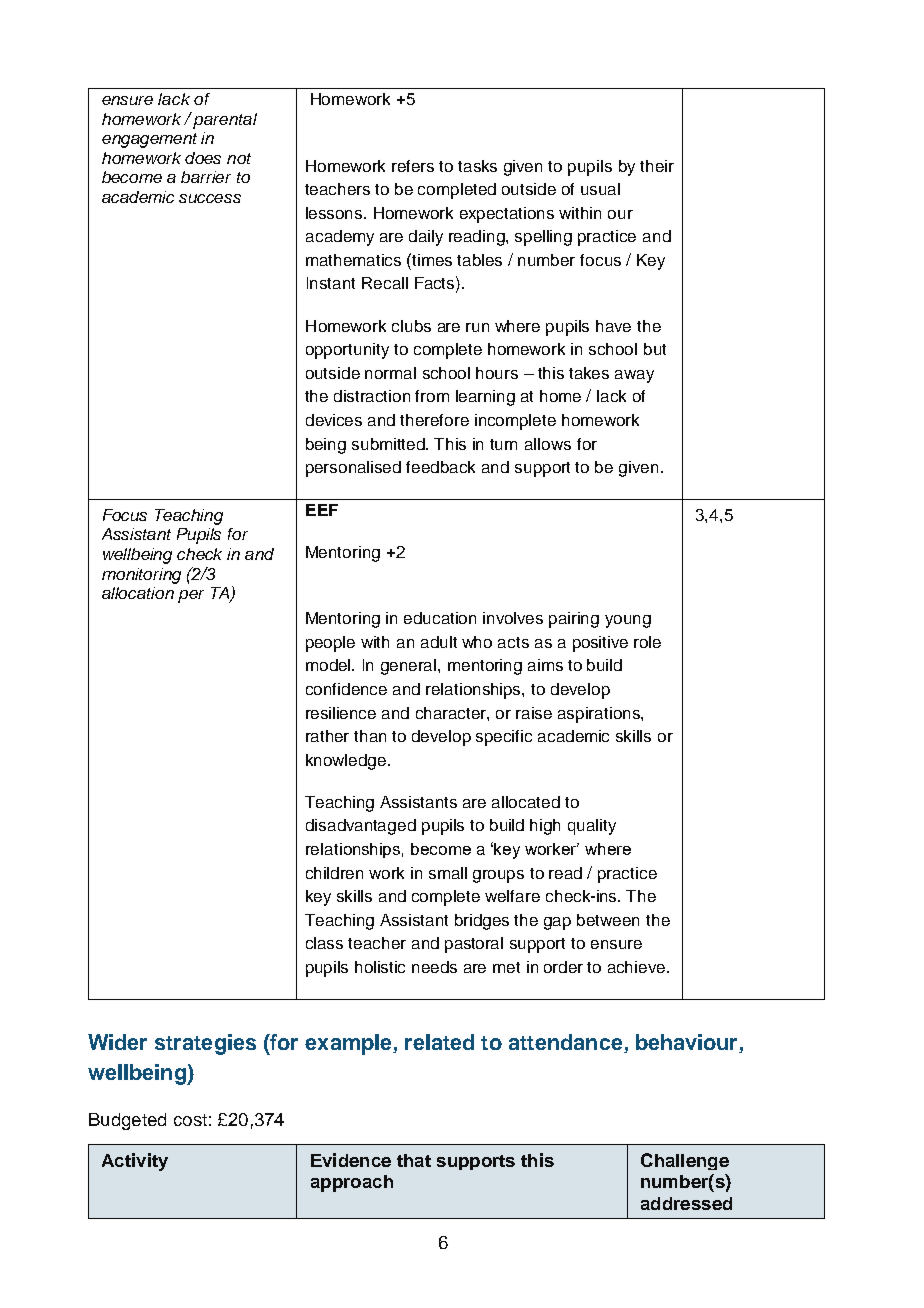  What do you see at coordinates (135, 1162) in the screenshot?
I see `Activity` at bounding box center [135, 1162].
